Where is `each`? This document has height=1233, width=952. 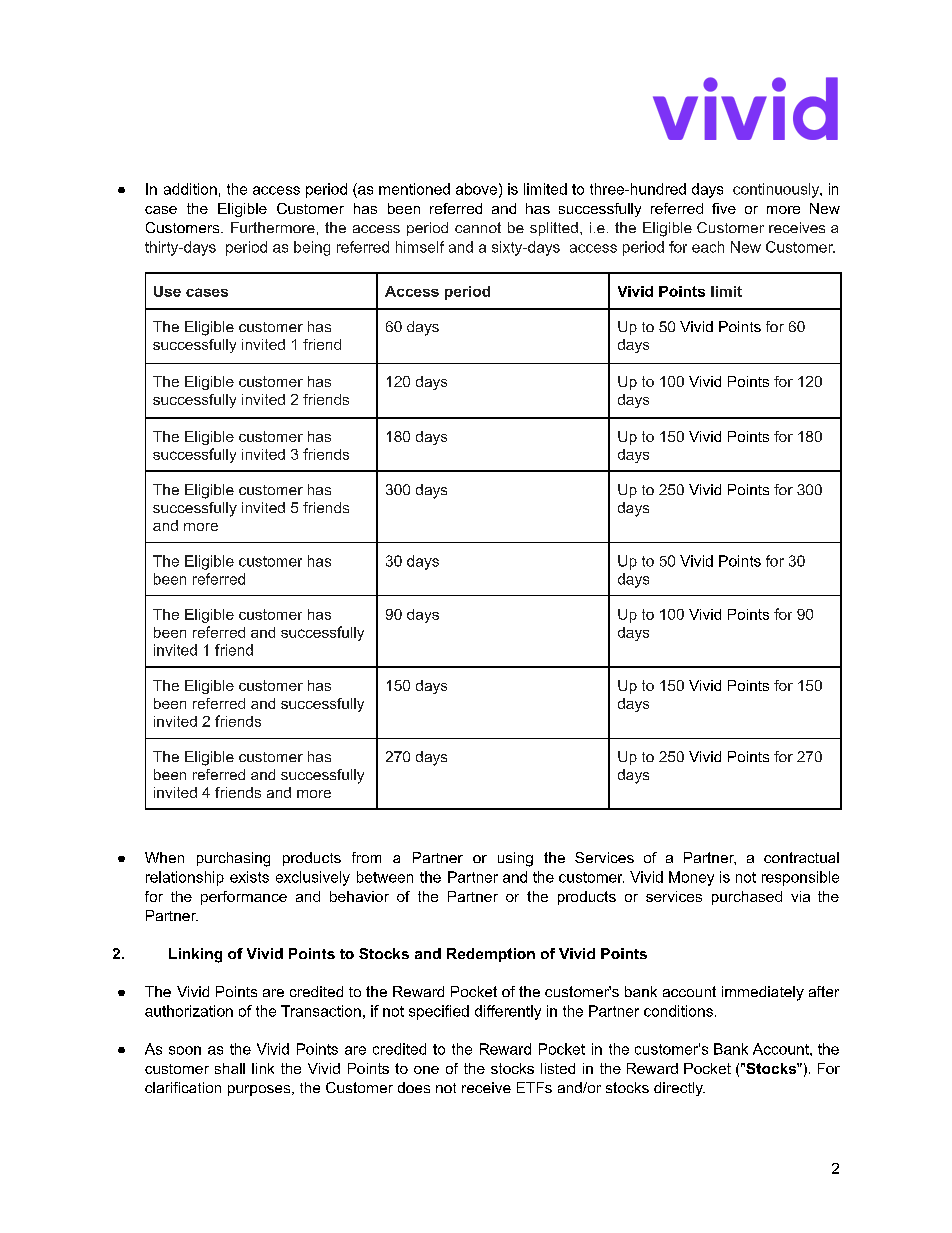
each is located at coordinates (708, 247).
